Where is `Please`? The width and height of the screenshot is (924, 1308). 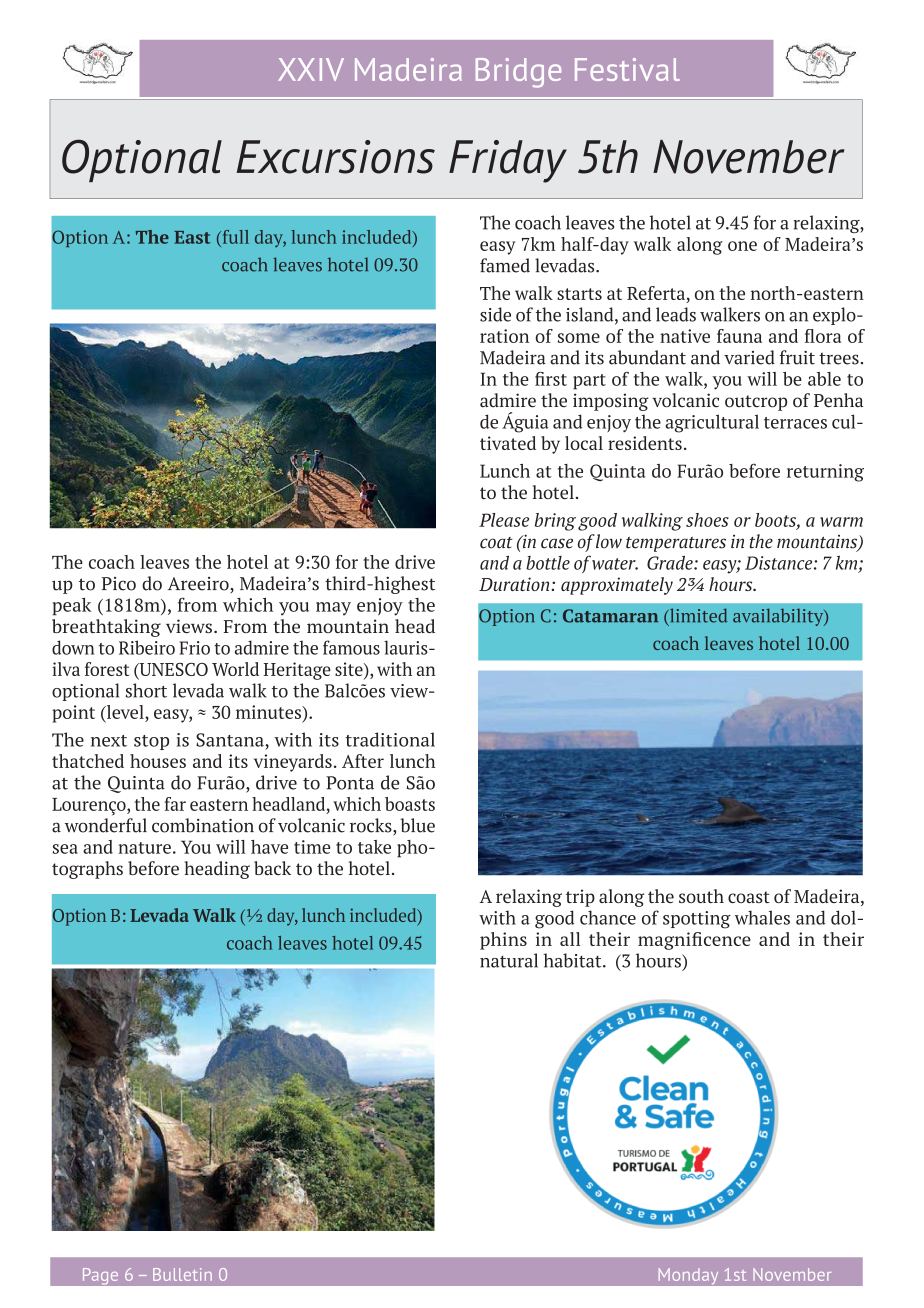 Please is located at coordinates (504, 520).
